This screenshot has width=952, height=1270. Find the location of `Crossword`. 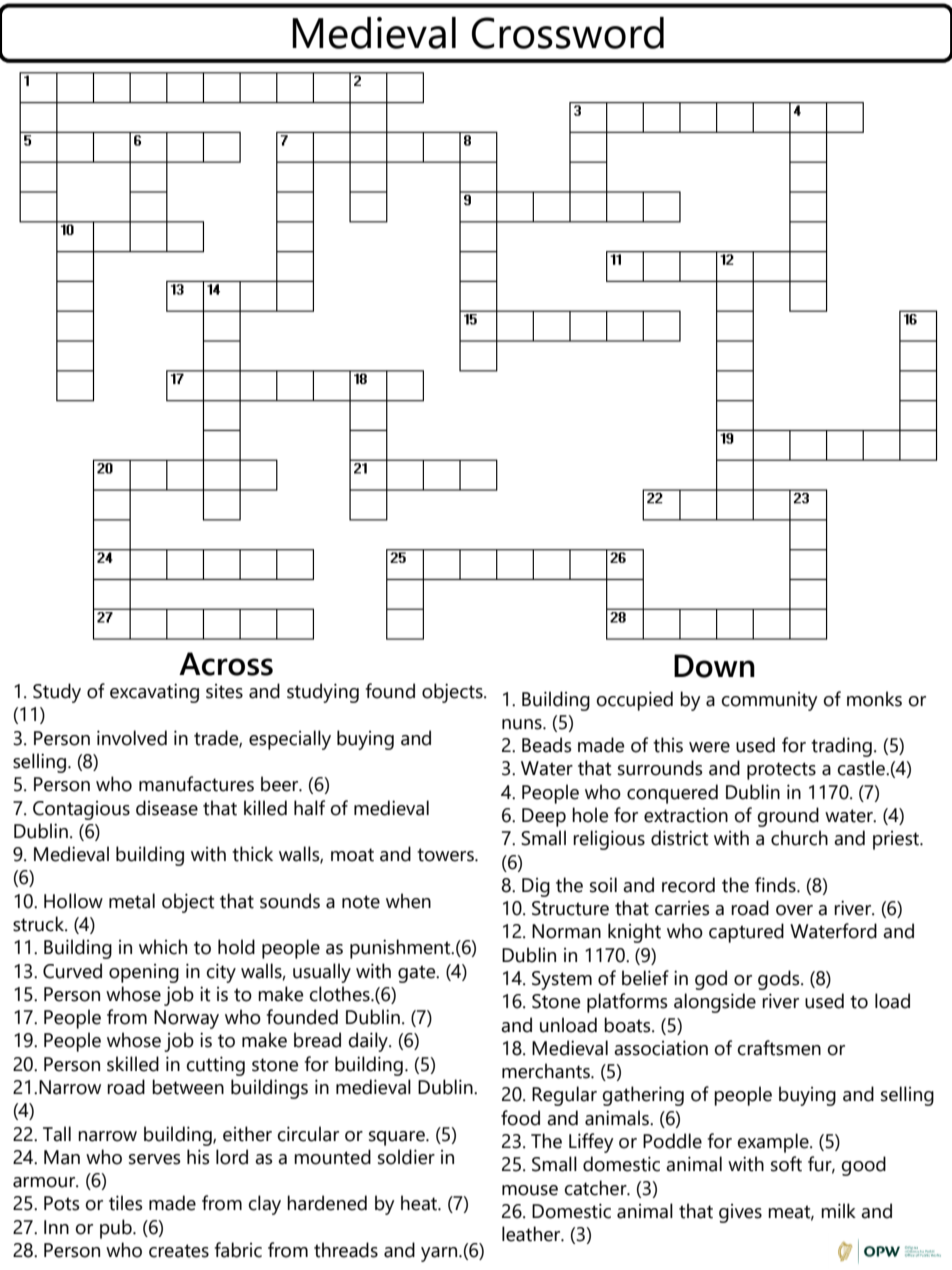

Crossword is located at coordinates (568, 33).
